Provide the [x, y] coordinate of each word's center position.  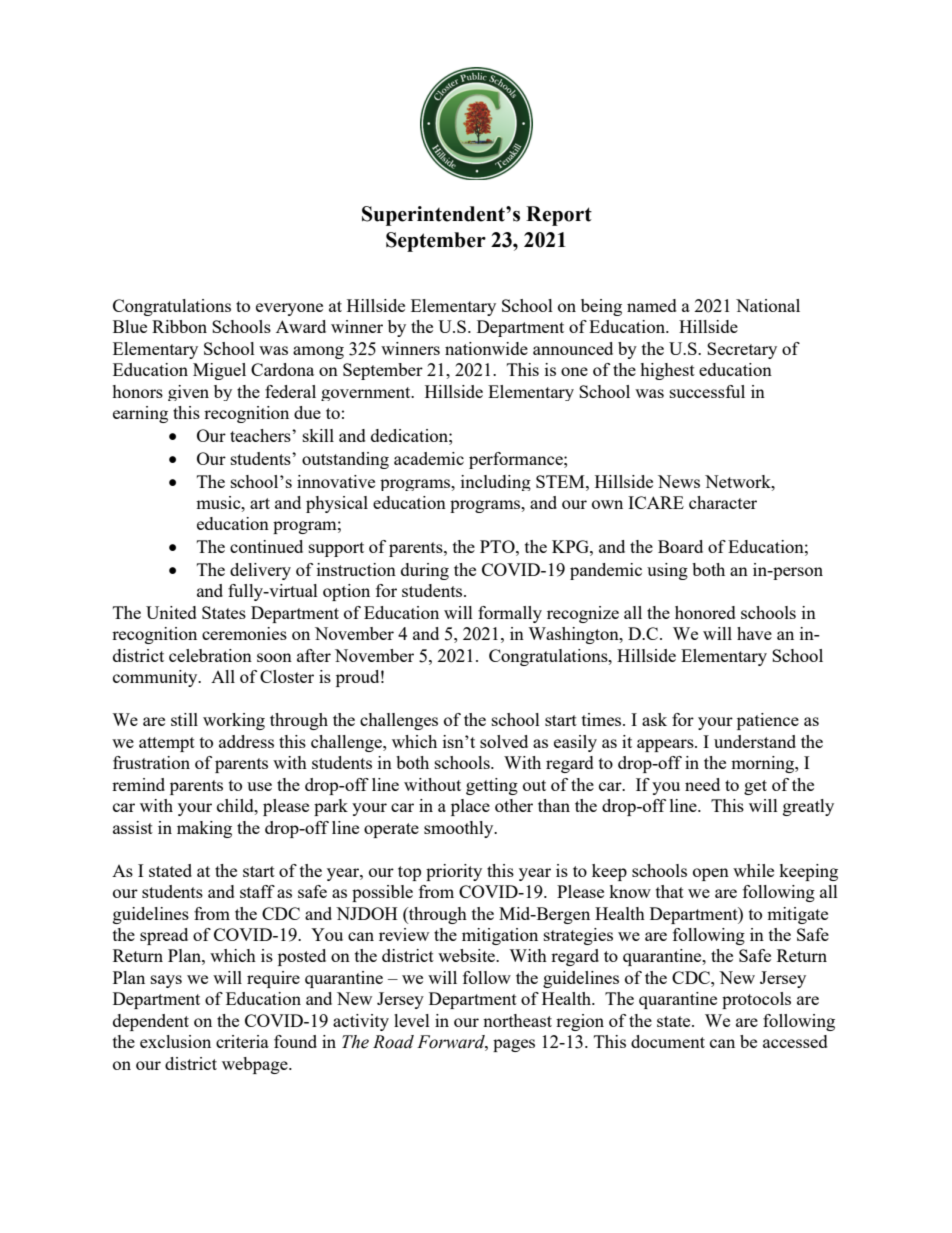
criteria [242, 1041]
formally [510, 614]
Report [559, 216]
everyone [289, 309]
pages [514, 1045]
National [768, 305]
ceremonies [244, 633]
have [754, 633]
